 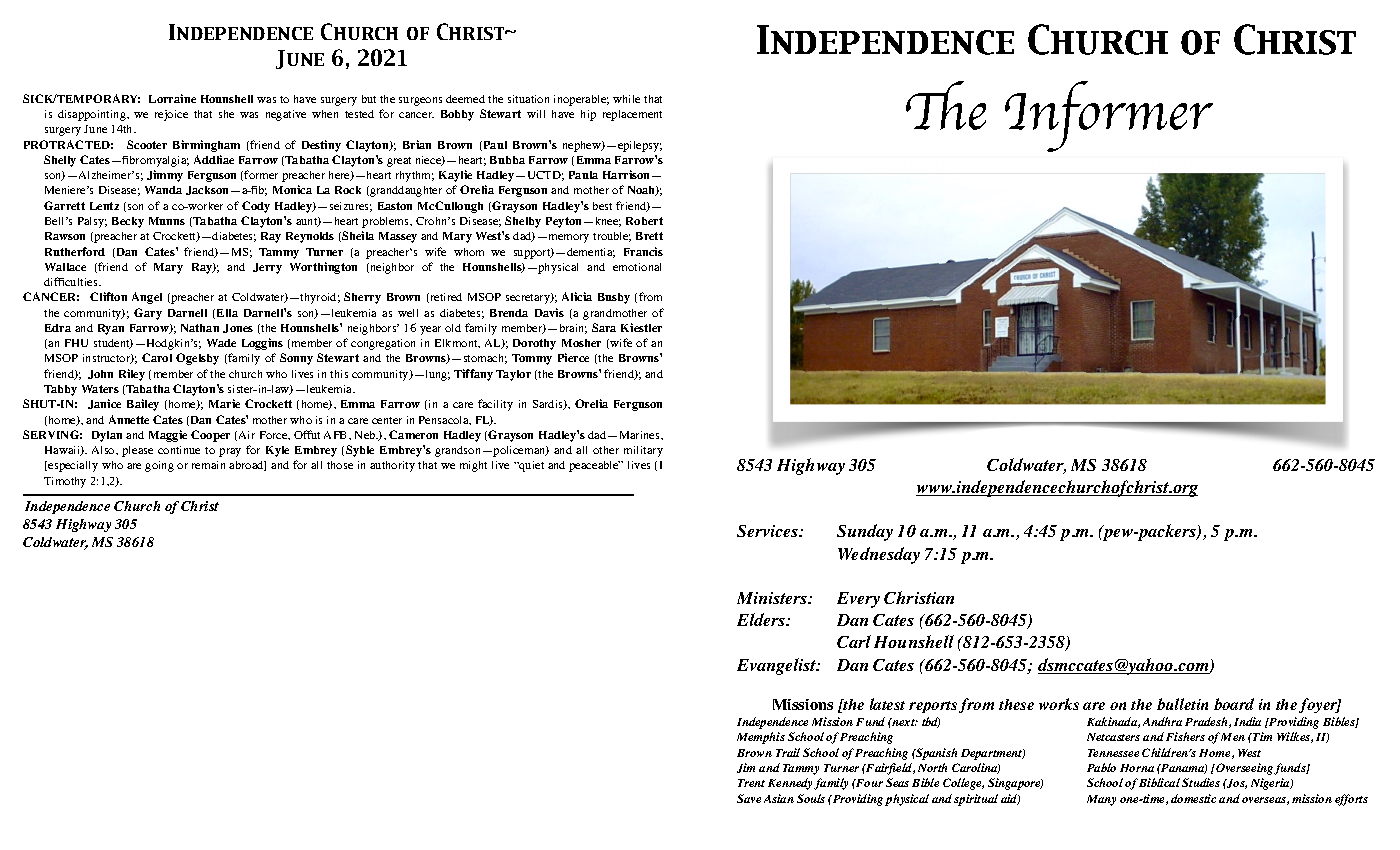 What do you see at coordinates (171, 115) in the screenshot?
I see `rejoice` at bounding box center [171, 115].
